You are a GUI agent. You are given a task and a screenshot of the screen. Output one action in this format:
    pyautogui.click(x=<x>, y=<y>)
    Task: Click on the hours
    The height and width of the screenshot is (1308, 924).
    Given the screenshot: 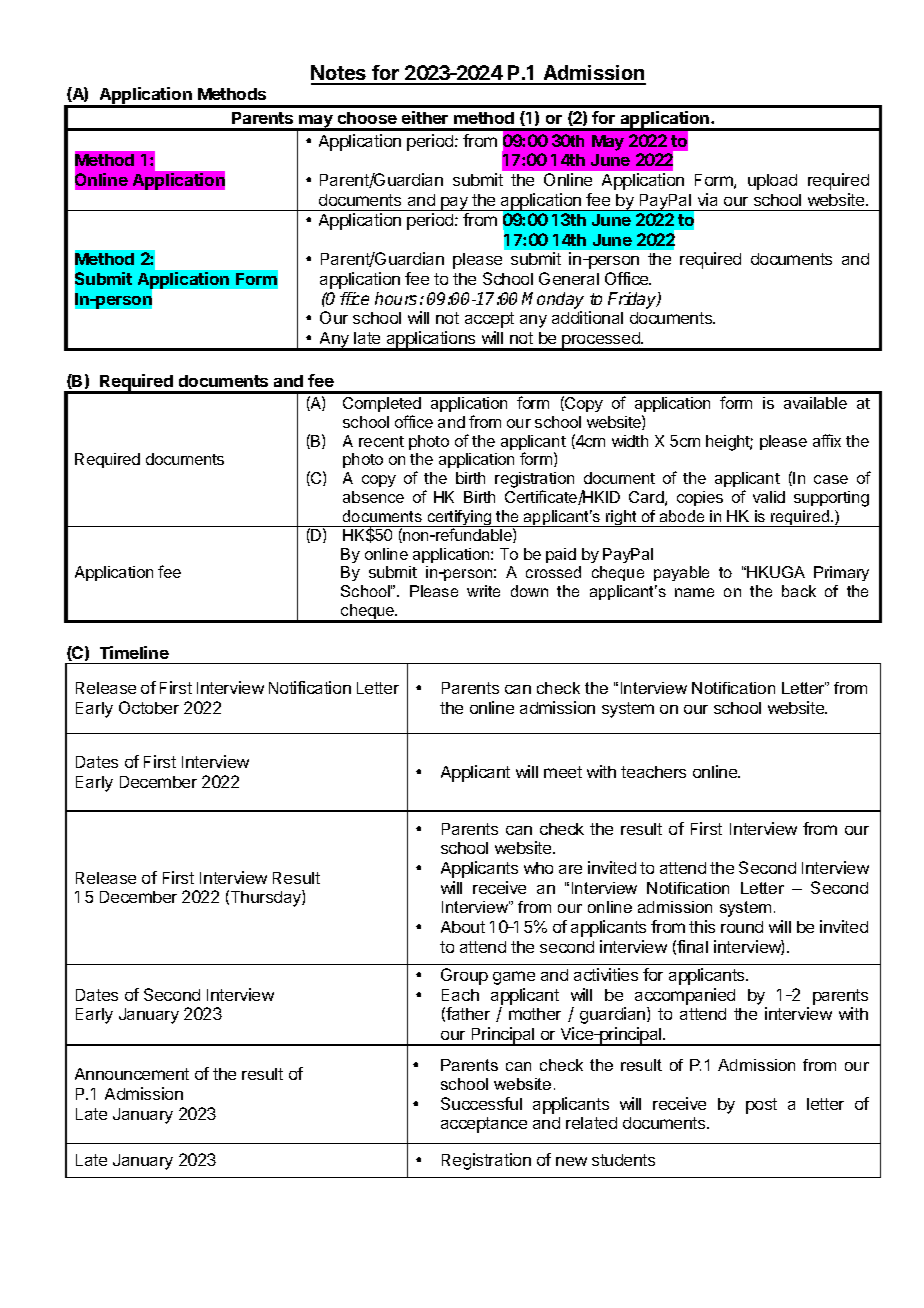 What is the action you would take?
    pyautogui.click(x=396, y=298)
